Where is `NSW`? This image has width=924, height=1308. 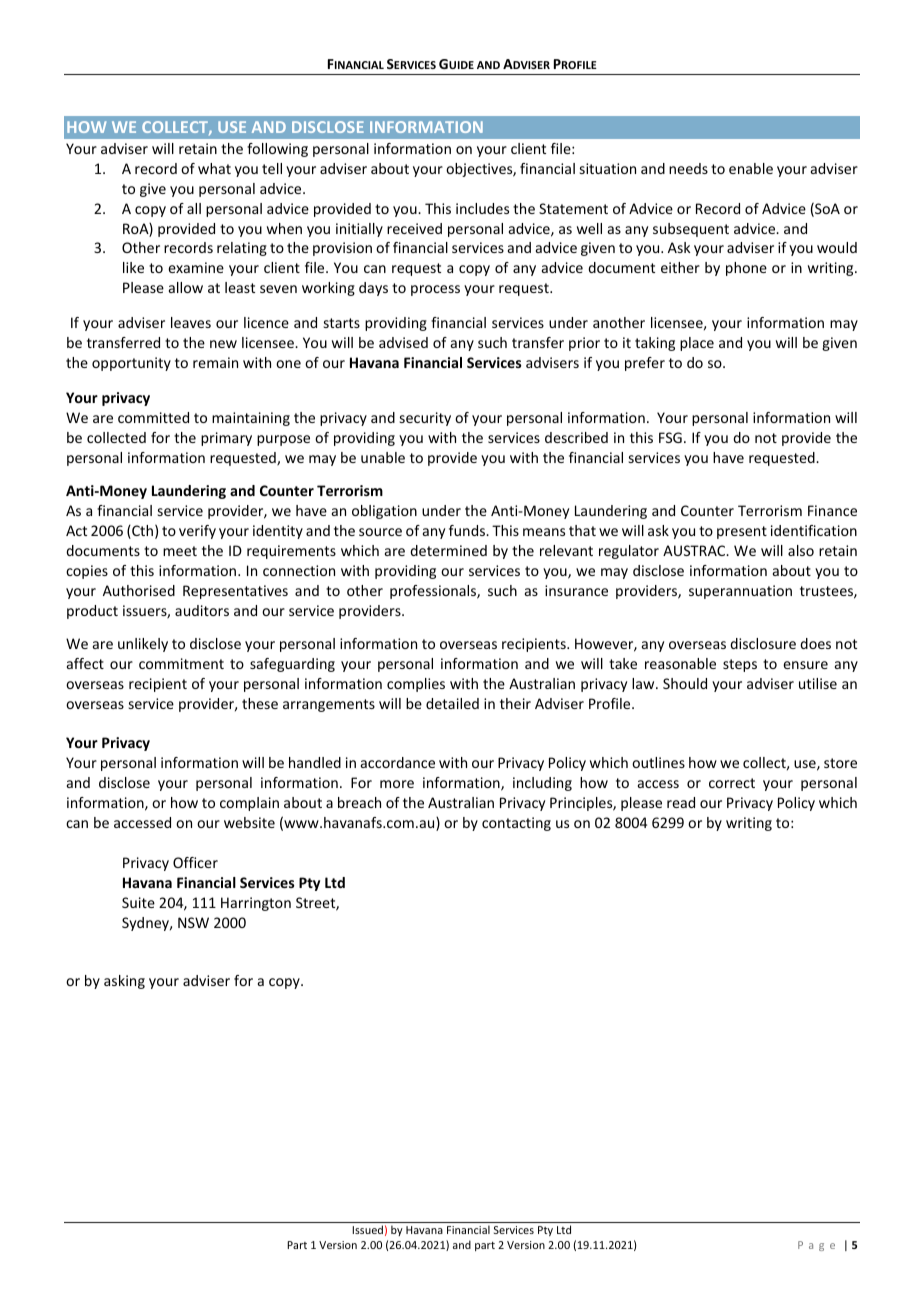 NSW is located at coordinates (193, 922).
